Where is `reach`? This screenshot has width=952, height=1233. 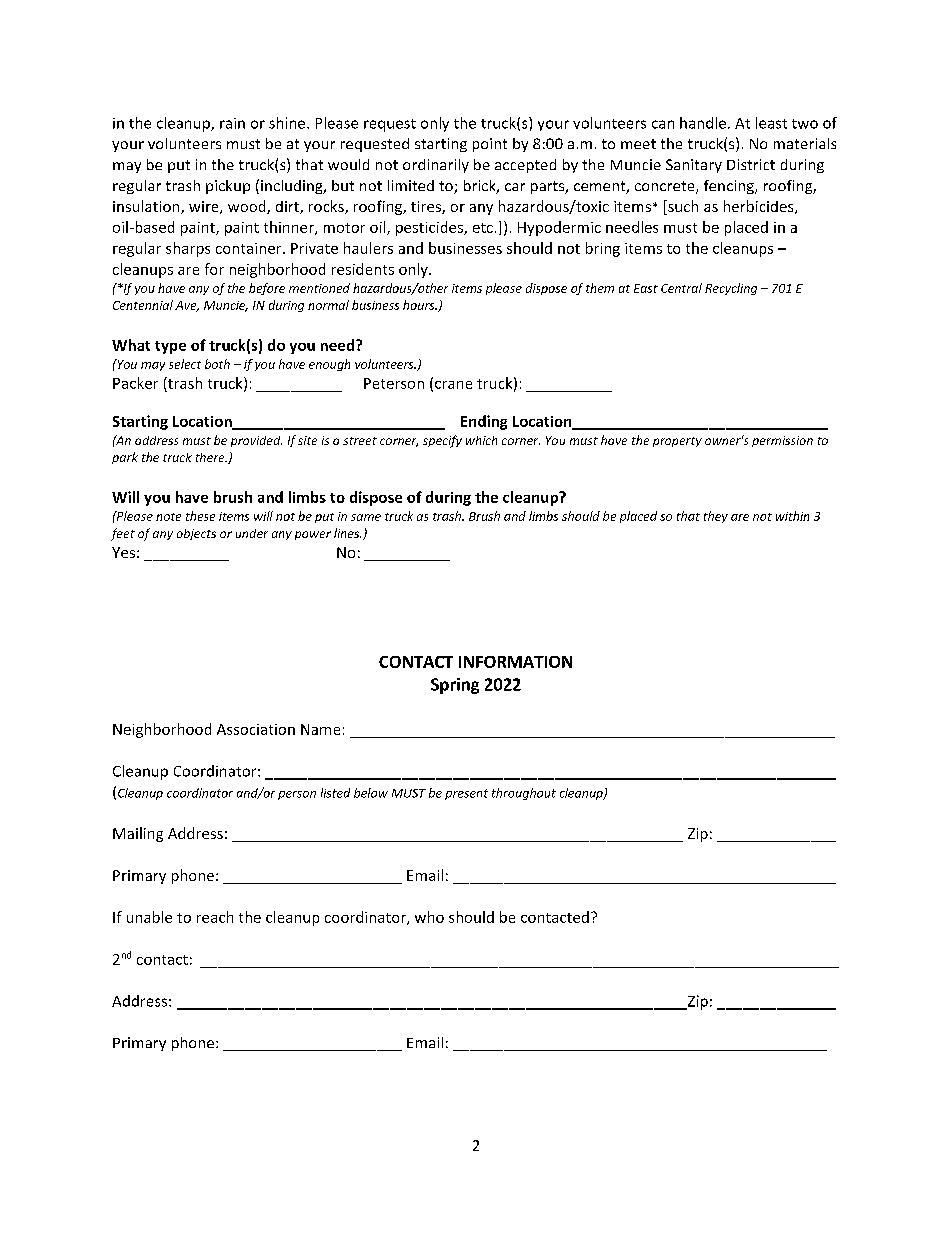 reach is located at coordinates (215, 917).
